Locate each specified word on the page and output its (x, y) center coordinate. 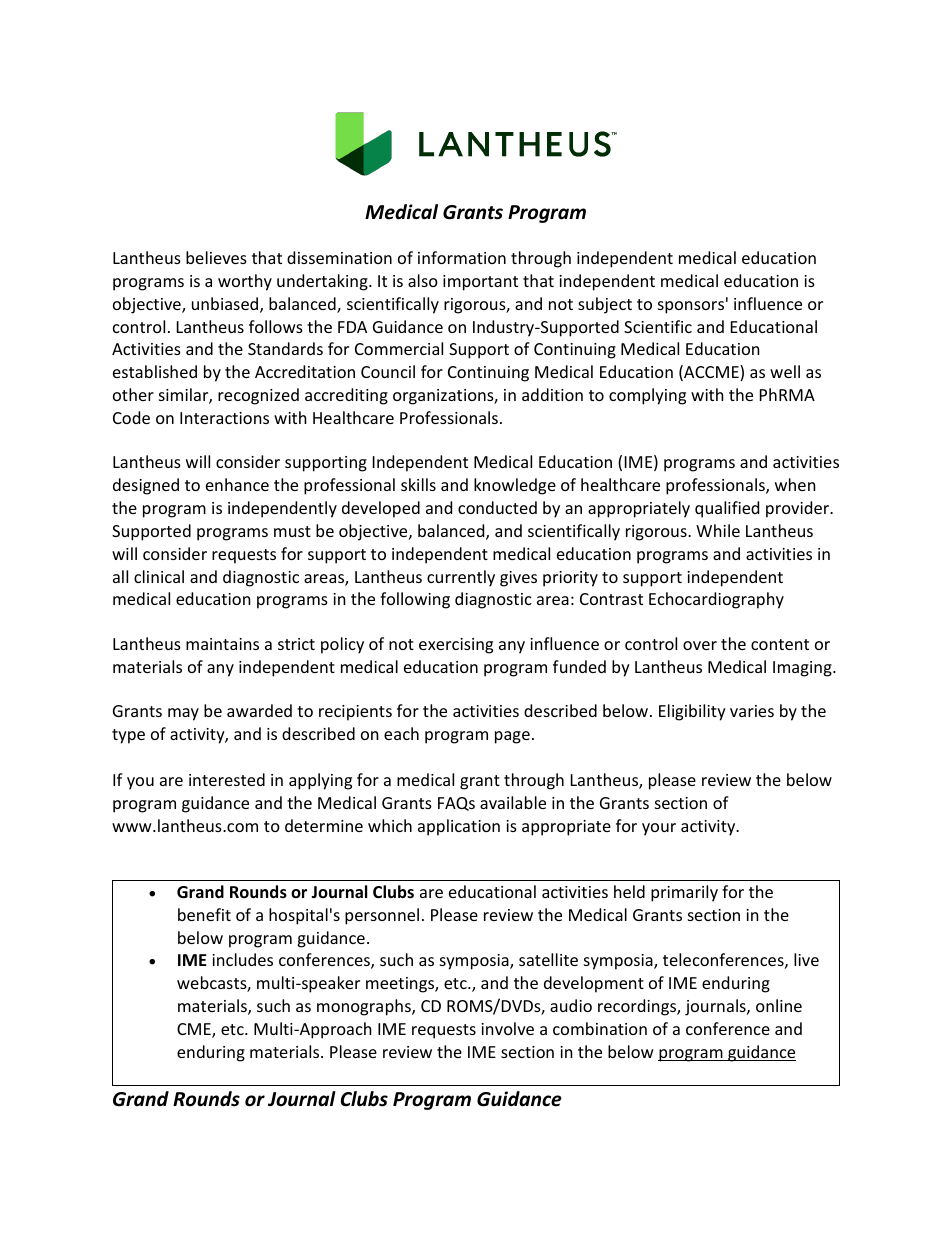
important (480, 283)
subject (605, 305)
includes (242, 959)
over (700, 645)
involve (507, 1028)
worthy (245, 282)
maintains (222, 644)
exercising (456, 646)
